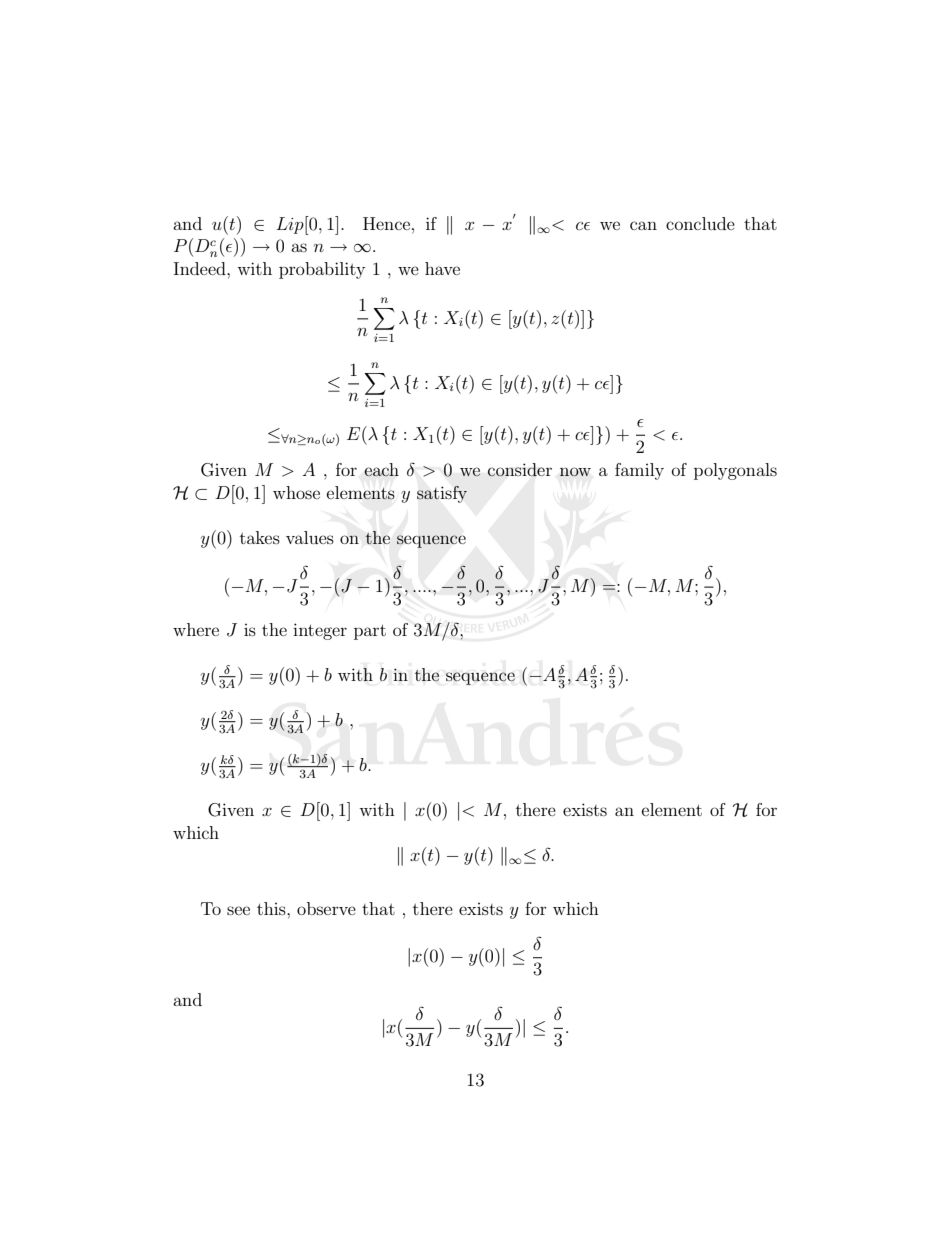 The height and width of the screenshot is (1233, 952). What do you see at coordinates (442, 268) in the screenshot?
I see `have` at bounding box center [442, 268].
